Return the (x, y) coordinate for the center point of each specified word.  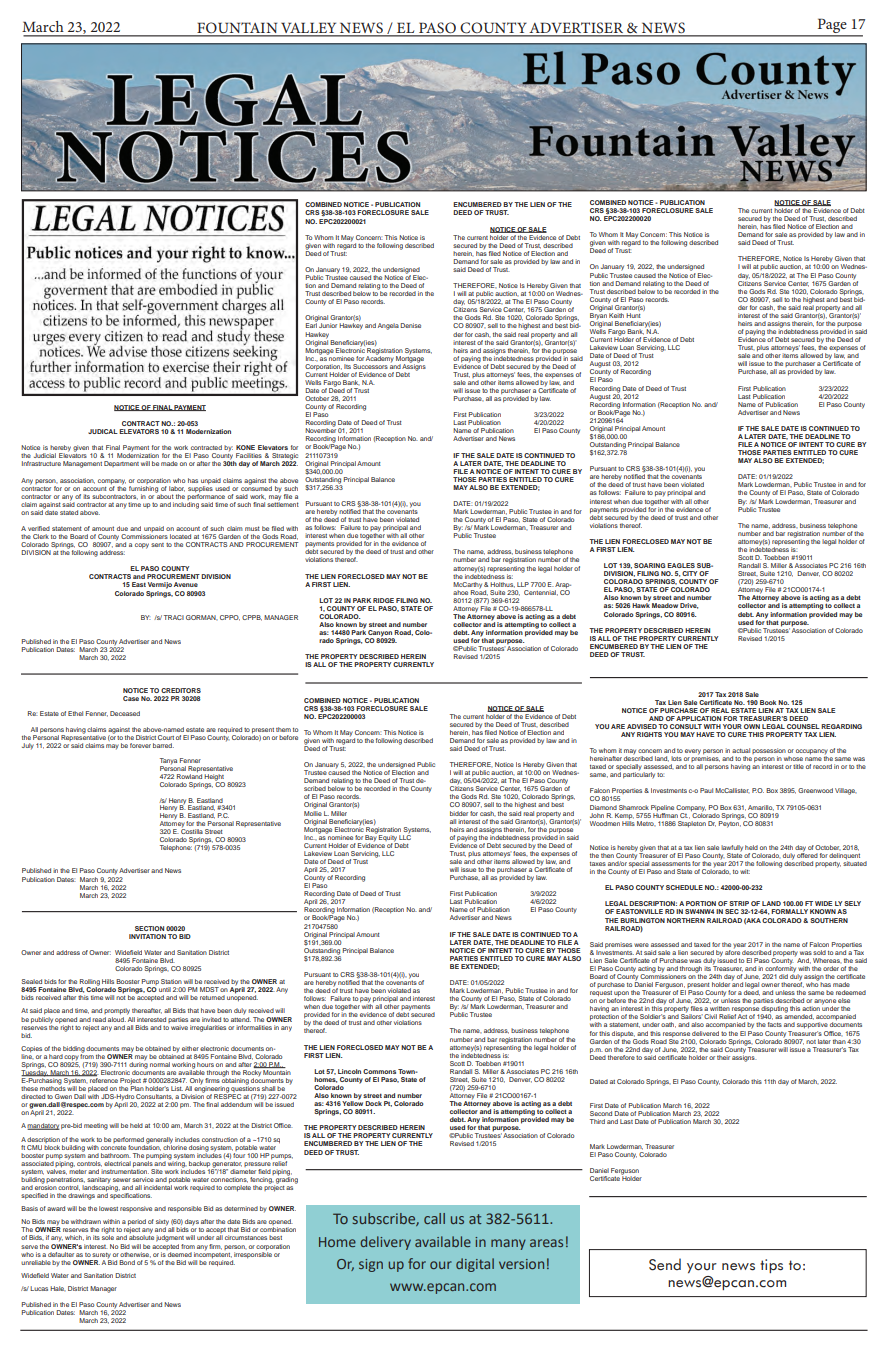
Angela (388, 326)
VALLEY (309, 29)
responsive (136, 1209)
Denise (410, 325)
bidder (459, 813)
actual (741, 750)
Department (121, 464)
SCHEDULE (684, 887)
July (28, 746)
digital (475, 1265)
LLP (523, 584)
